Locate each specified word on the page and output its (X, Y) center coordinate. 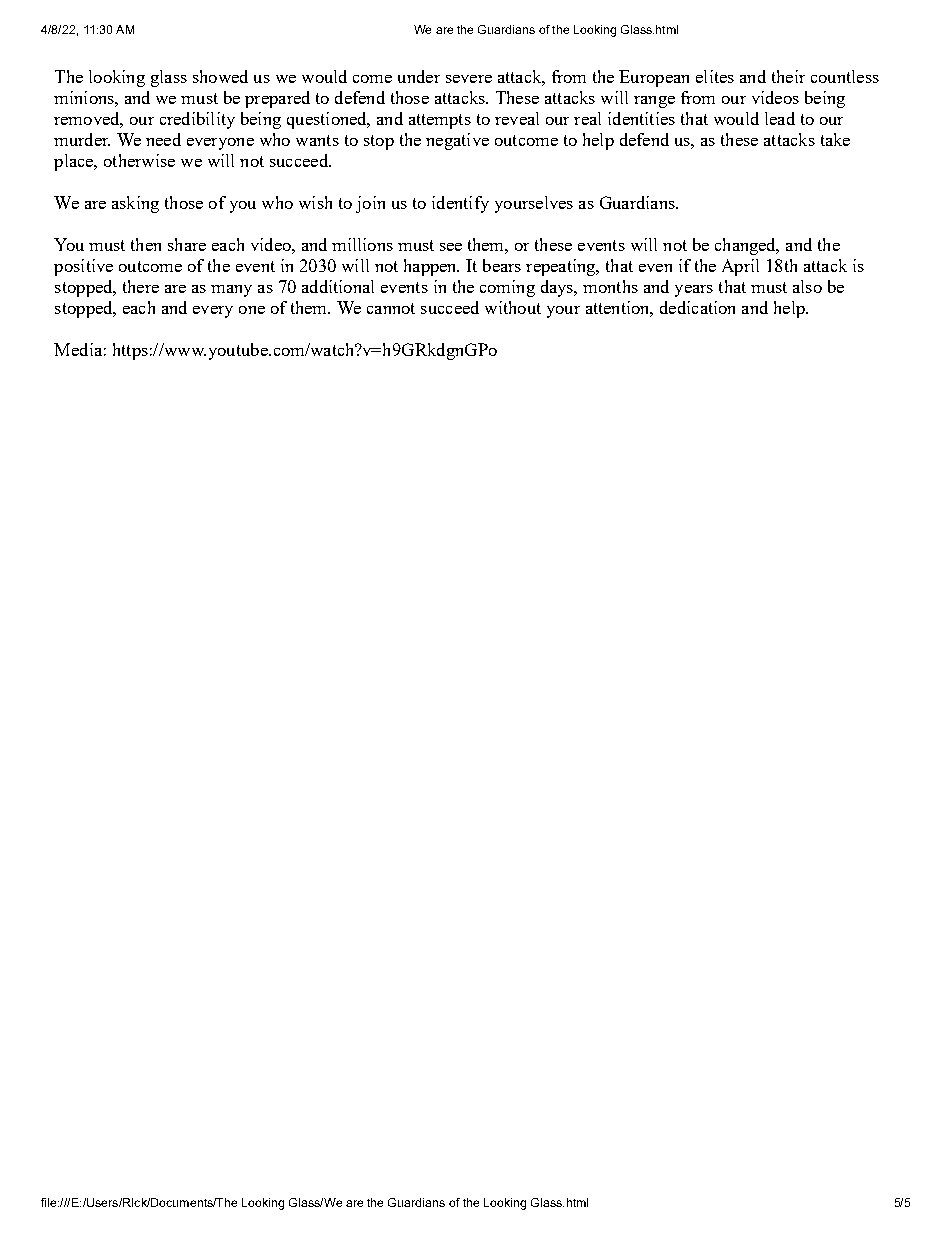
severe (469, 79)
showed (220, 76)
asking (135, 204)
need (163, 139)
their (788, 76)
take (835, 139)
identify (460, 204)
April (740, 267)
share (187, 244)
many (231, 291)
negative (457, 141)
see (451, 247)
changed (747, 246)
